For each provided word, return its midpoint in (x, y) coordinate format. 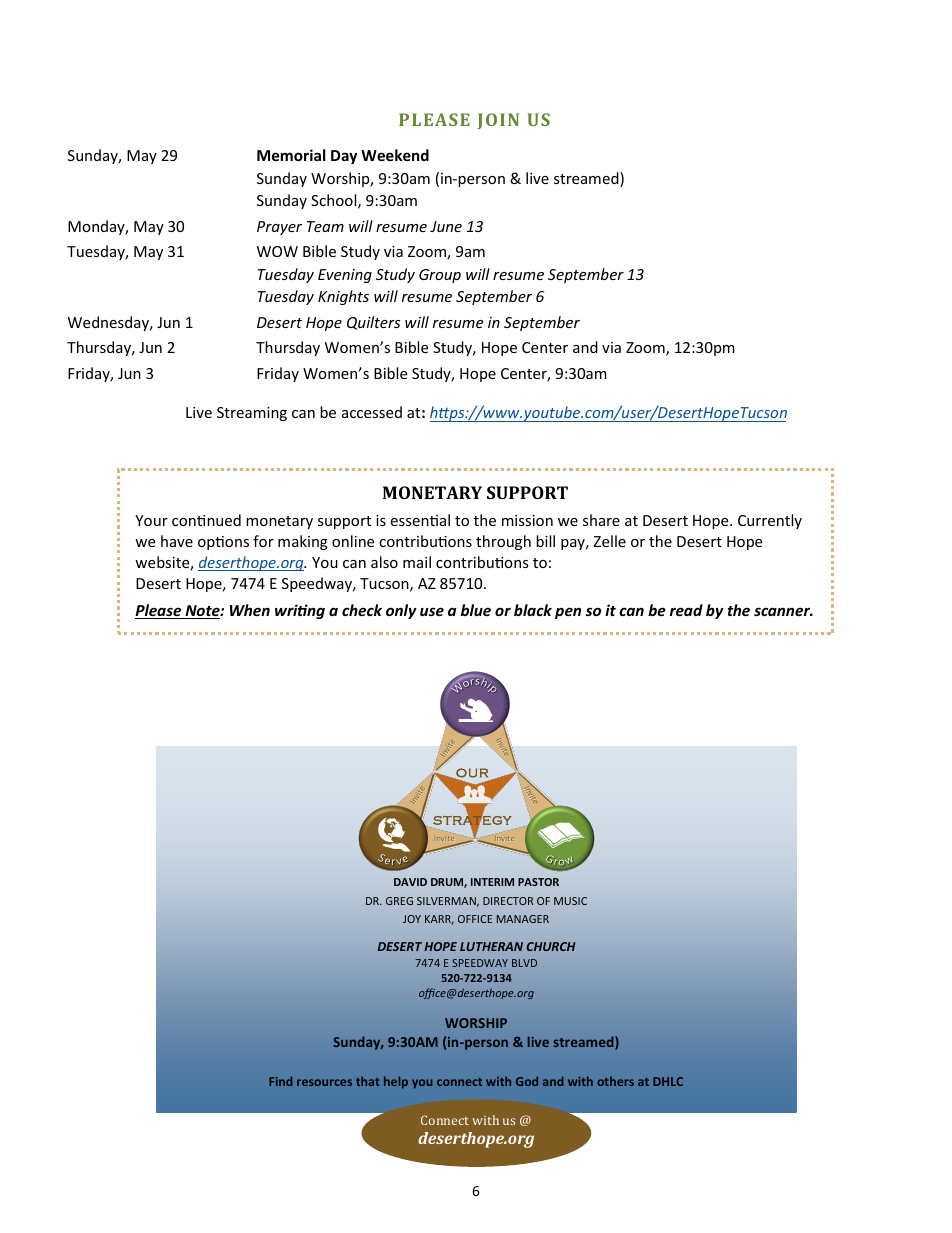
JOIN (498, 121)
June (446, 226)
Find (280, 1081)
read (686, 610)
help (396, 1082)
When (250, 610)
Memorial (291, 155)
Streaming (252, 414)
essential (420, 520)
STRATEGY (472, 820)
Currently (770, 521)
